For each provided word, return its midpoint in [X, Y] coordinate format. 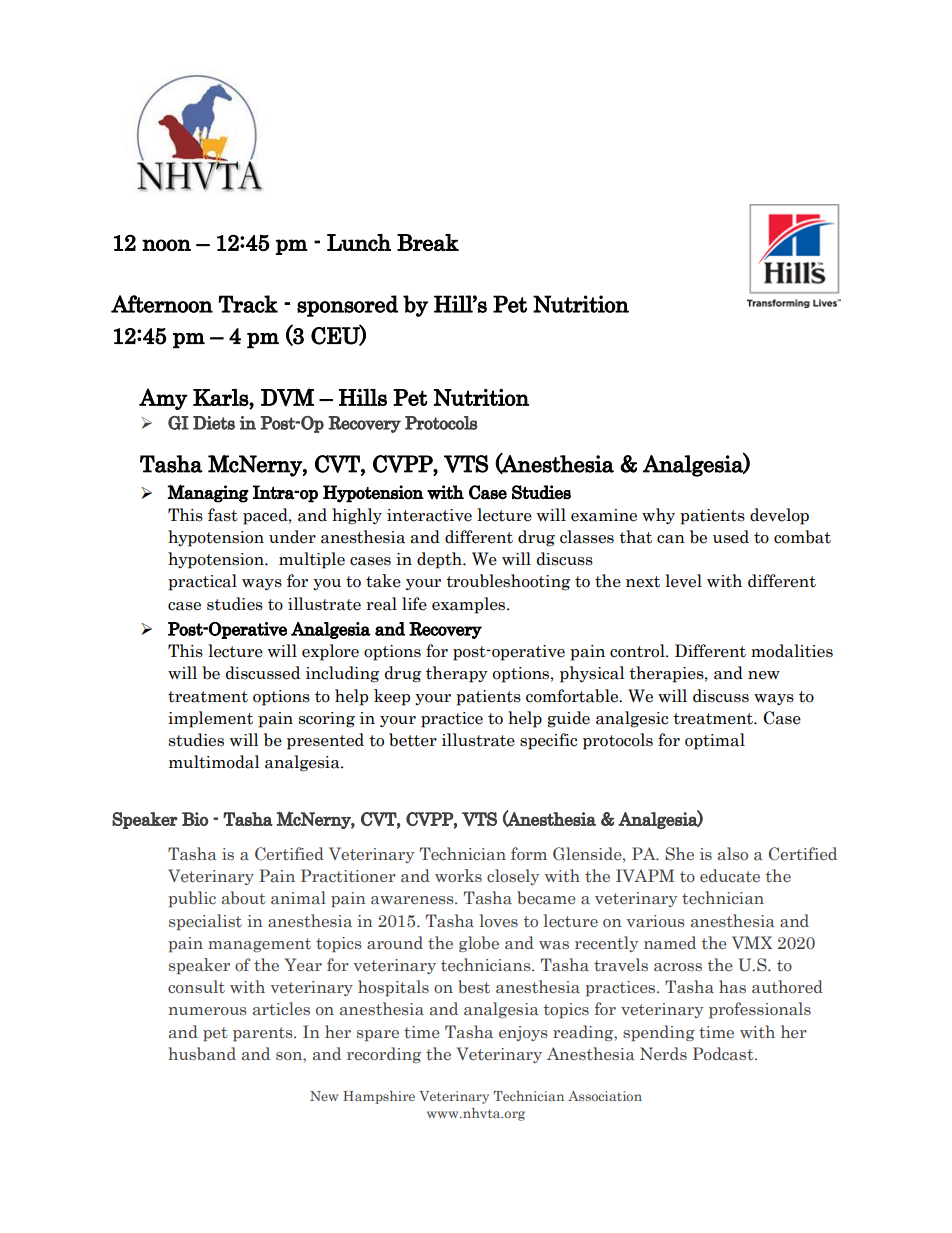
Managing [208, 493]
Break [428, 242]
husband [202, 1054]
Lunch [359, 242]
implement [210, 719]
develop [779, 516]
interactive [429, 515]
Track [248, 304]
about [244, 898]
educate [730, 876]
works [458, 875]
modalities [792, 651]
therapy [457, 674]
